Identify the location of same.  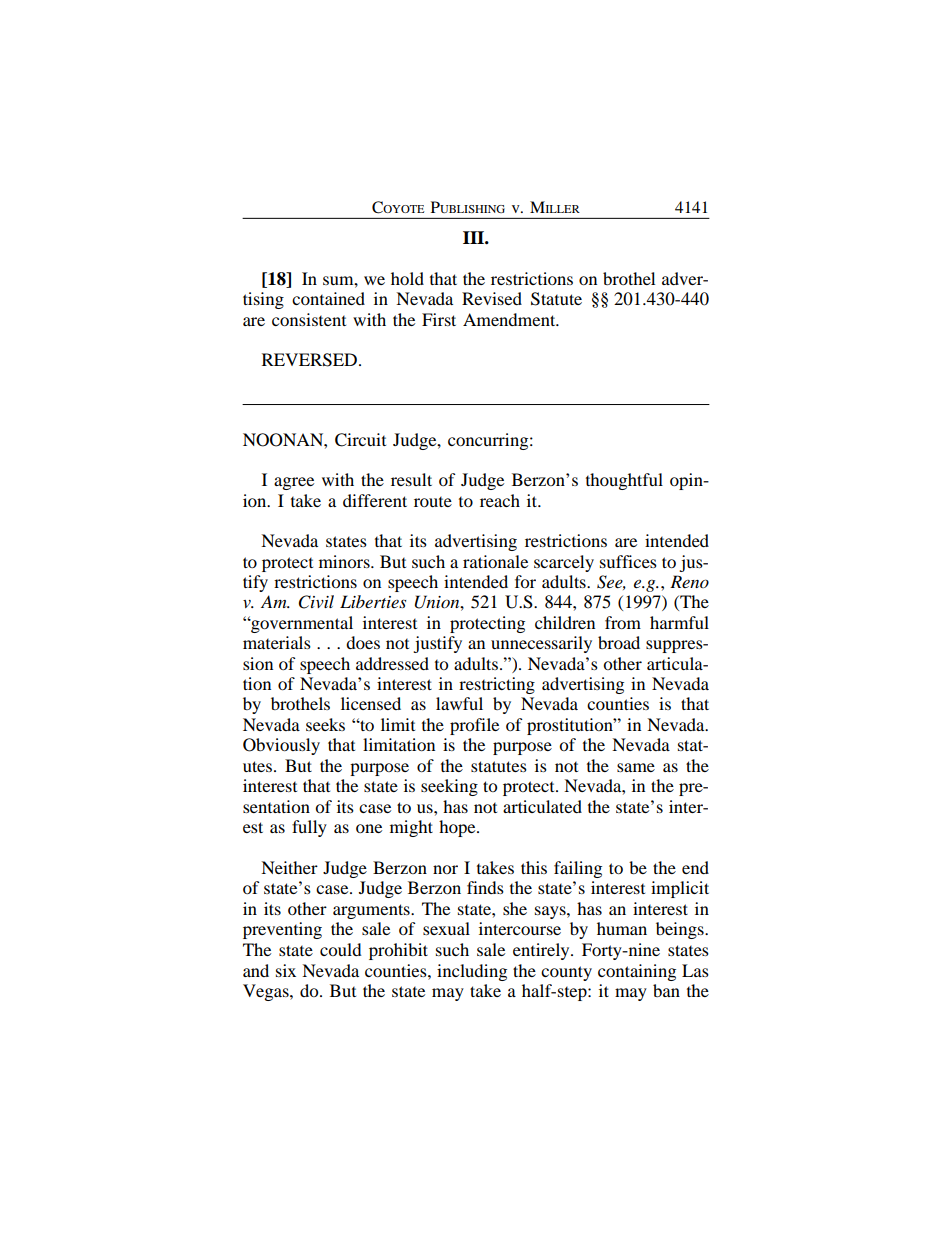
(636, 767).
